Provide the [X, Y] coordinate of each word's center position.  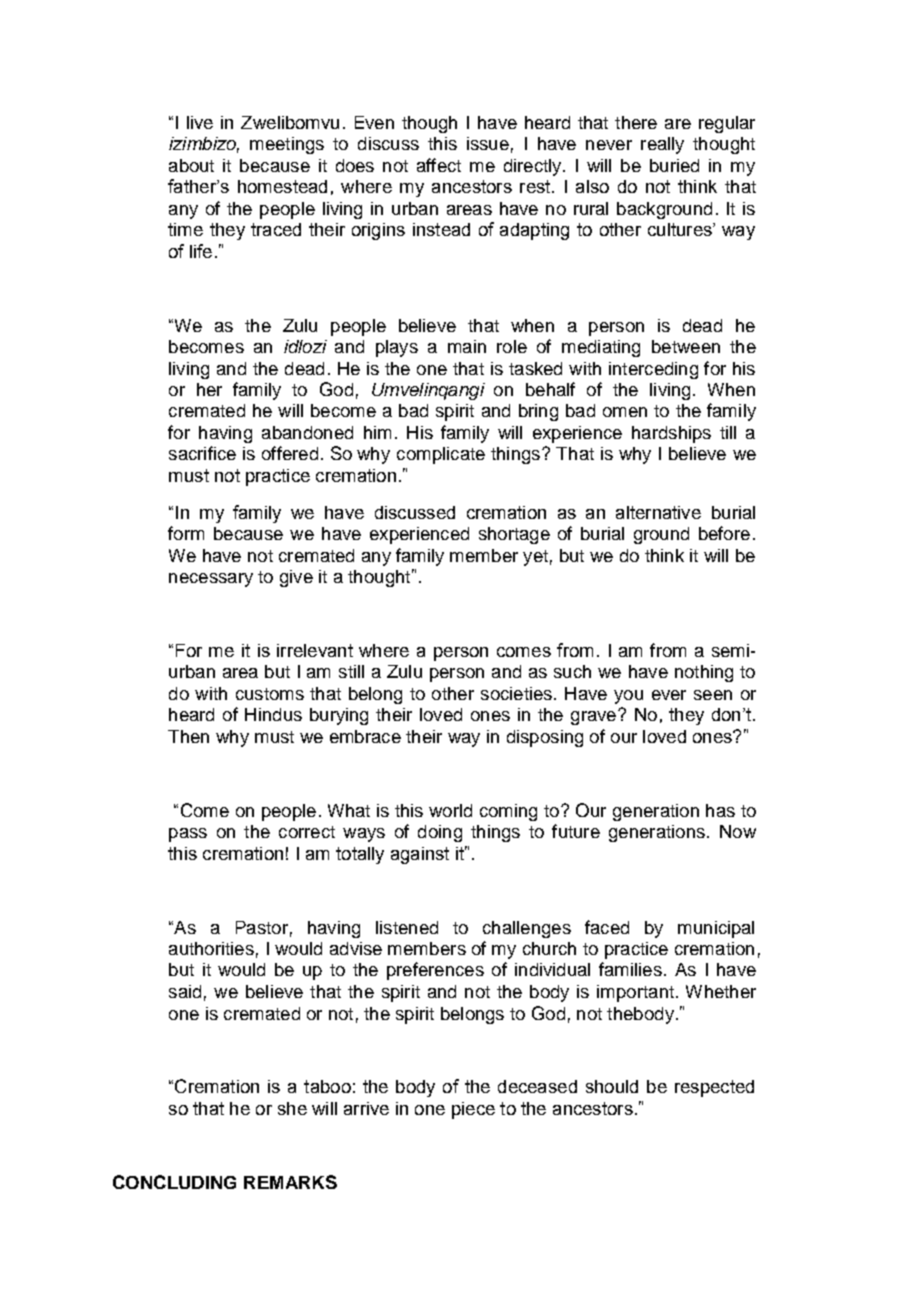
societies [516, 693]
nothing [704, 673]
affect [439, 165]
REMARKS [290, 1182]
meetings [287, 145]
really [662, 145]
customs [270, 694]
